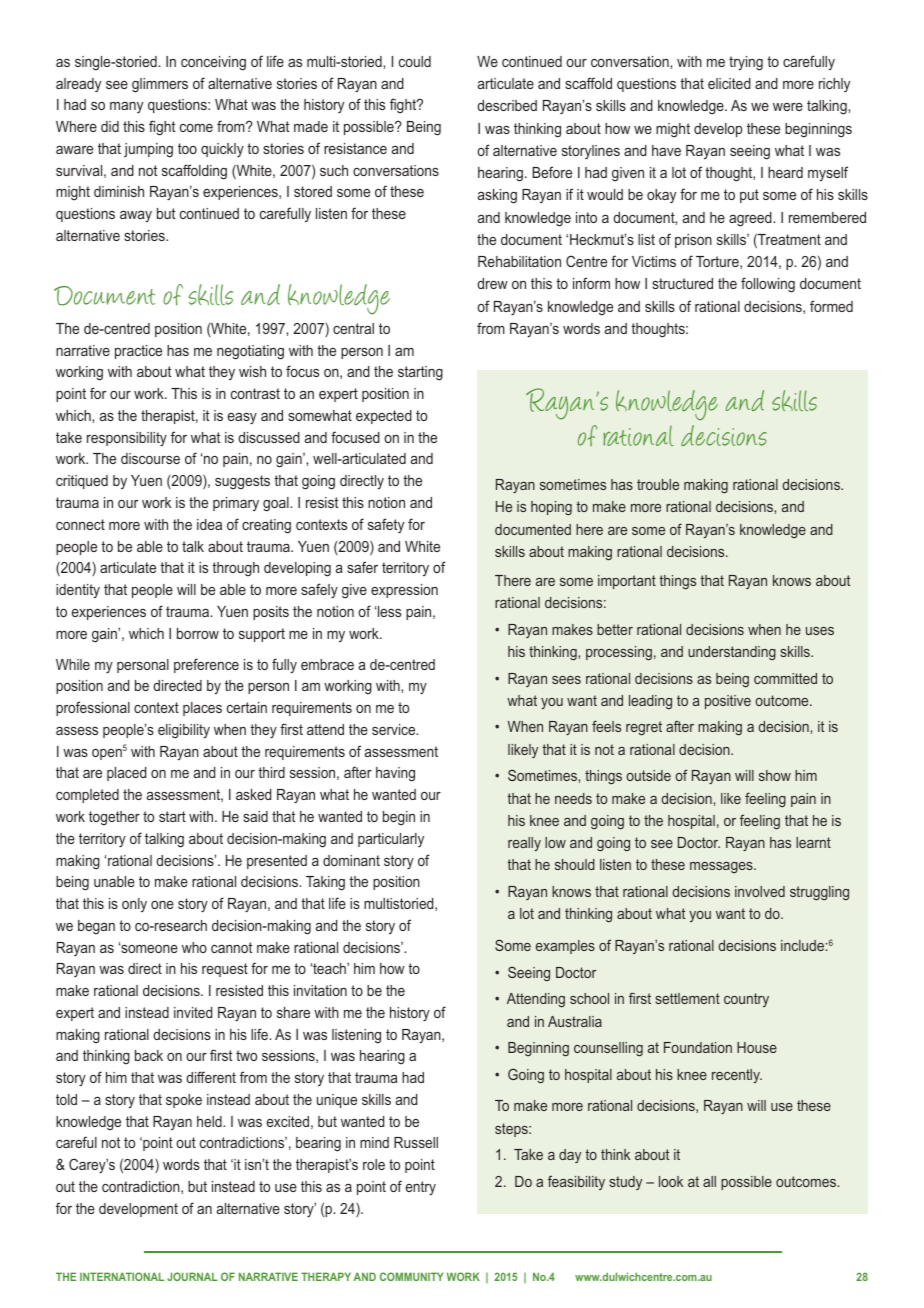 This page has width=924, height=1308. What do you see at coordinates (671, 1181) in the page?
I see `look` at bounding box center [671, 1181].
